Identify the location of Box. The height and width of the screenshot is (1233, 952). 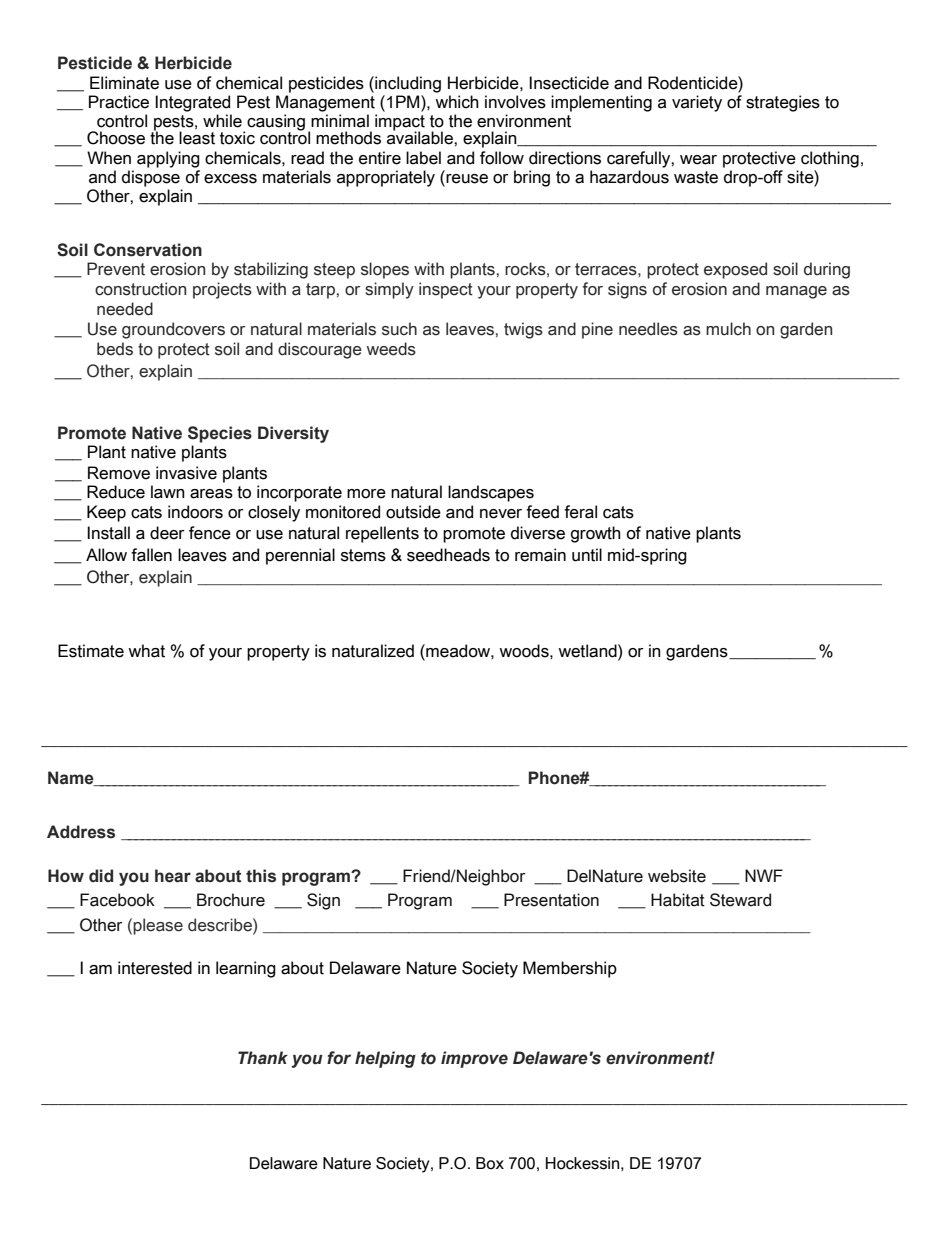
(490, 1163).
